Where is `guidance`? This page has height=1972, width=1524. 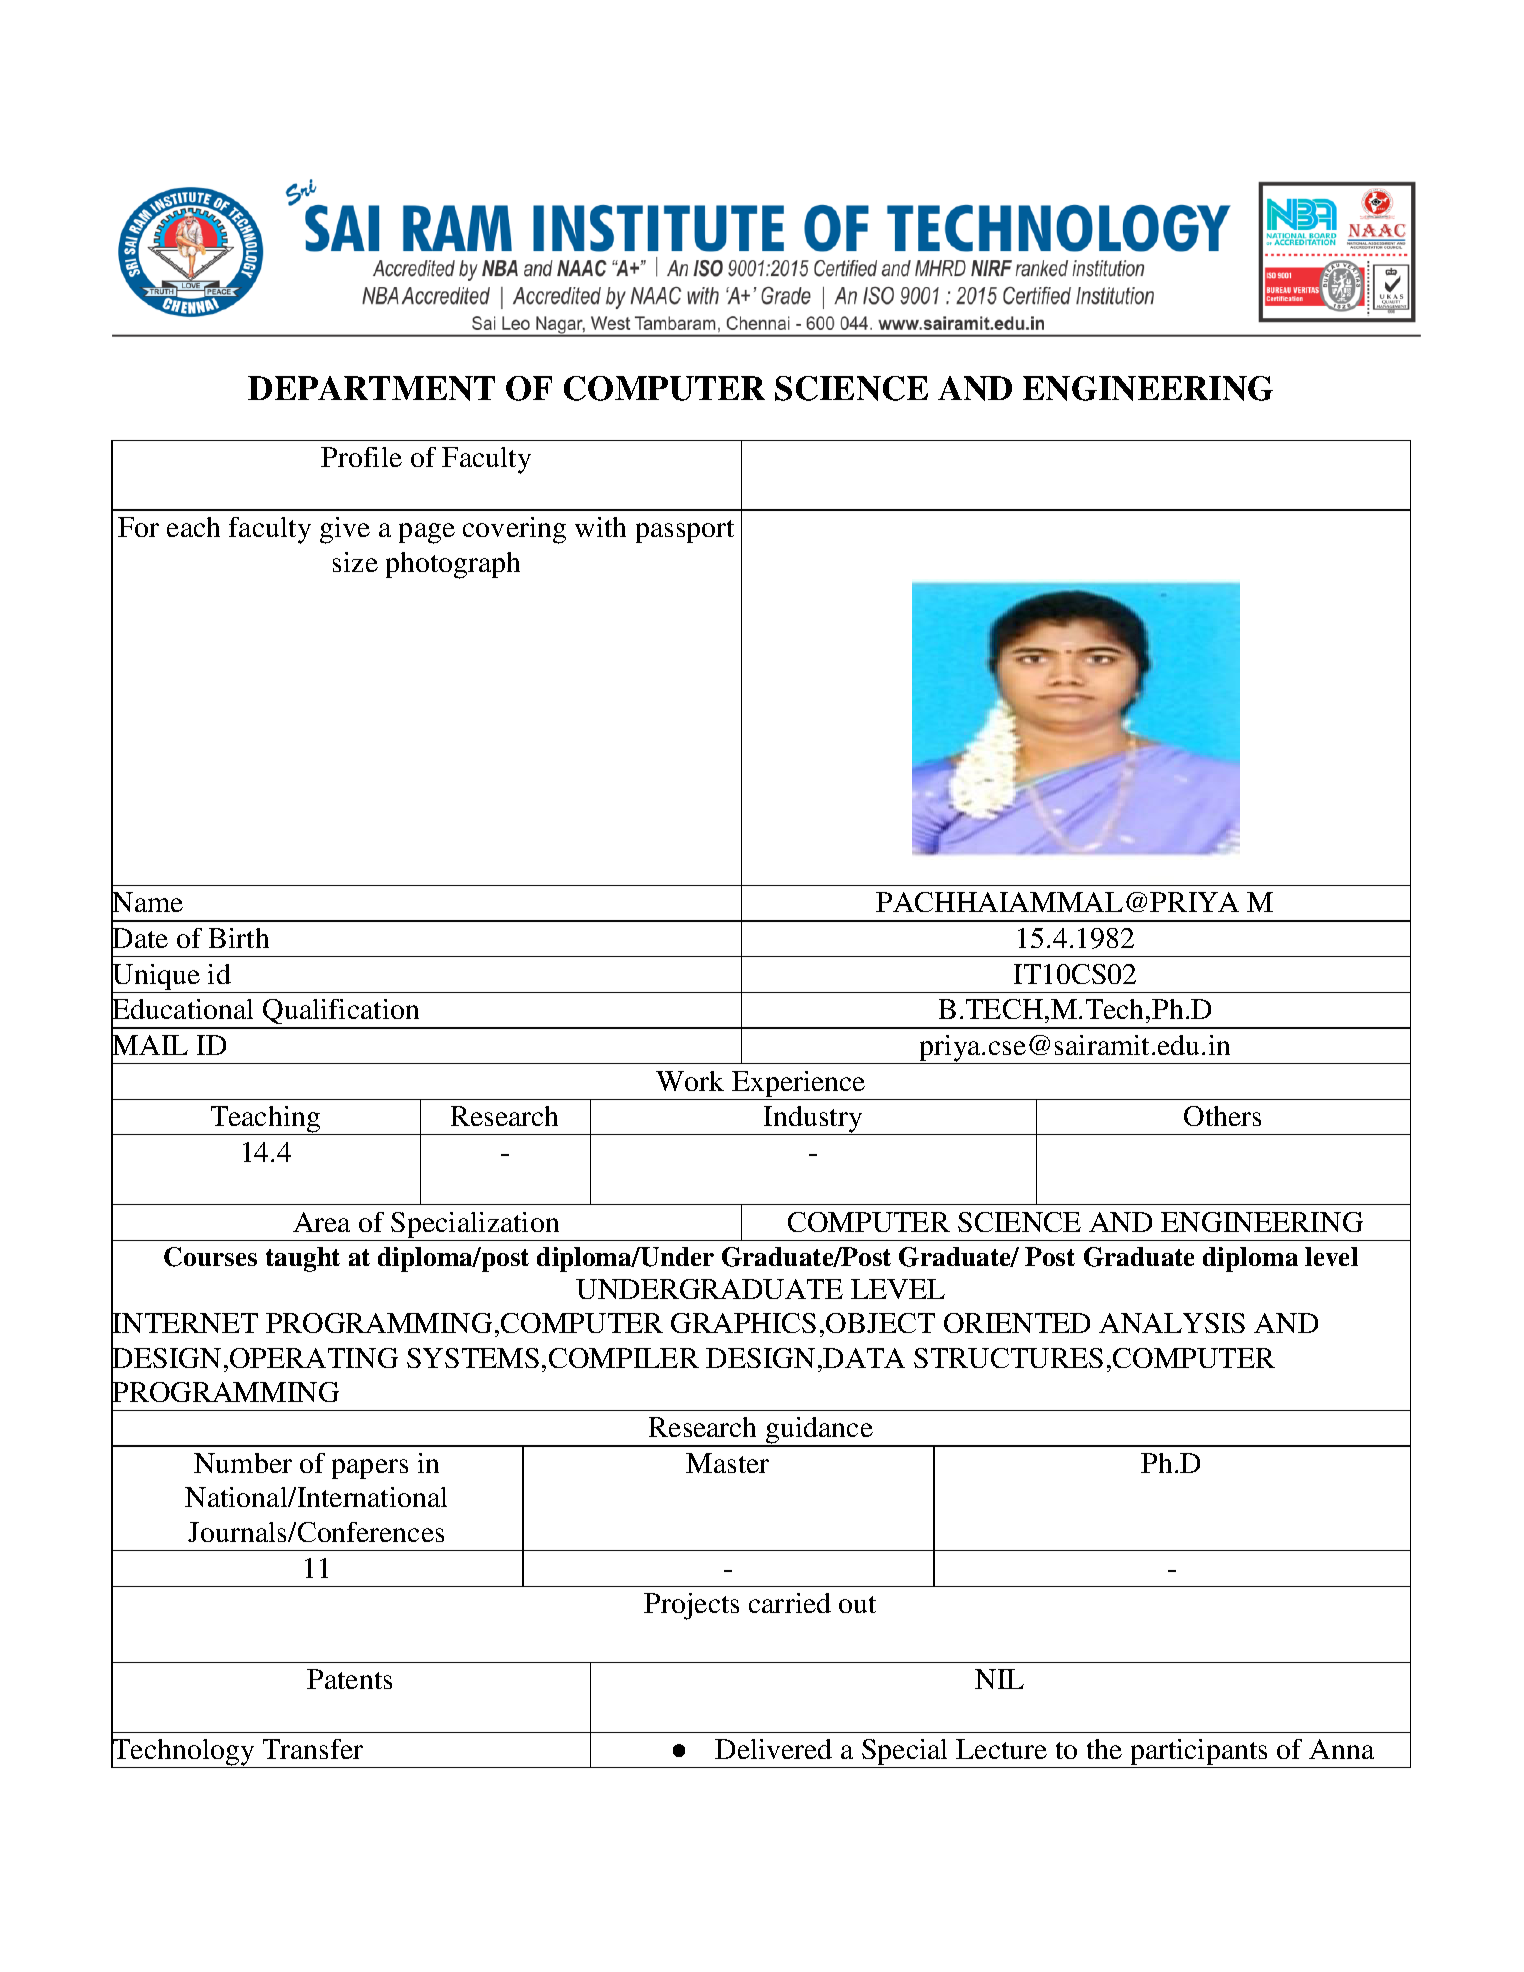 guidance is located at coordinates (819, 1432).
